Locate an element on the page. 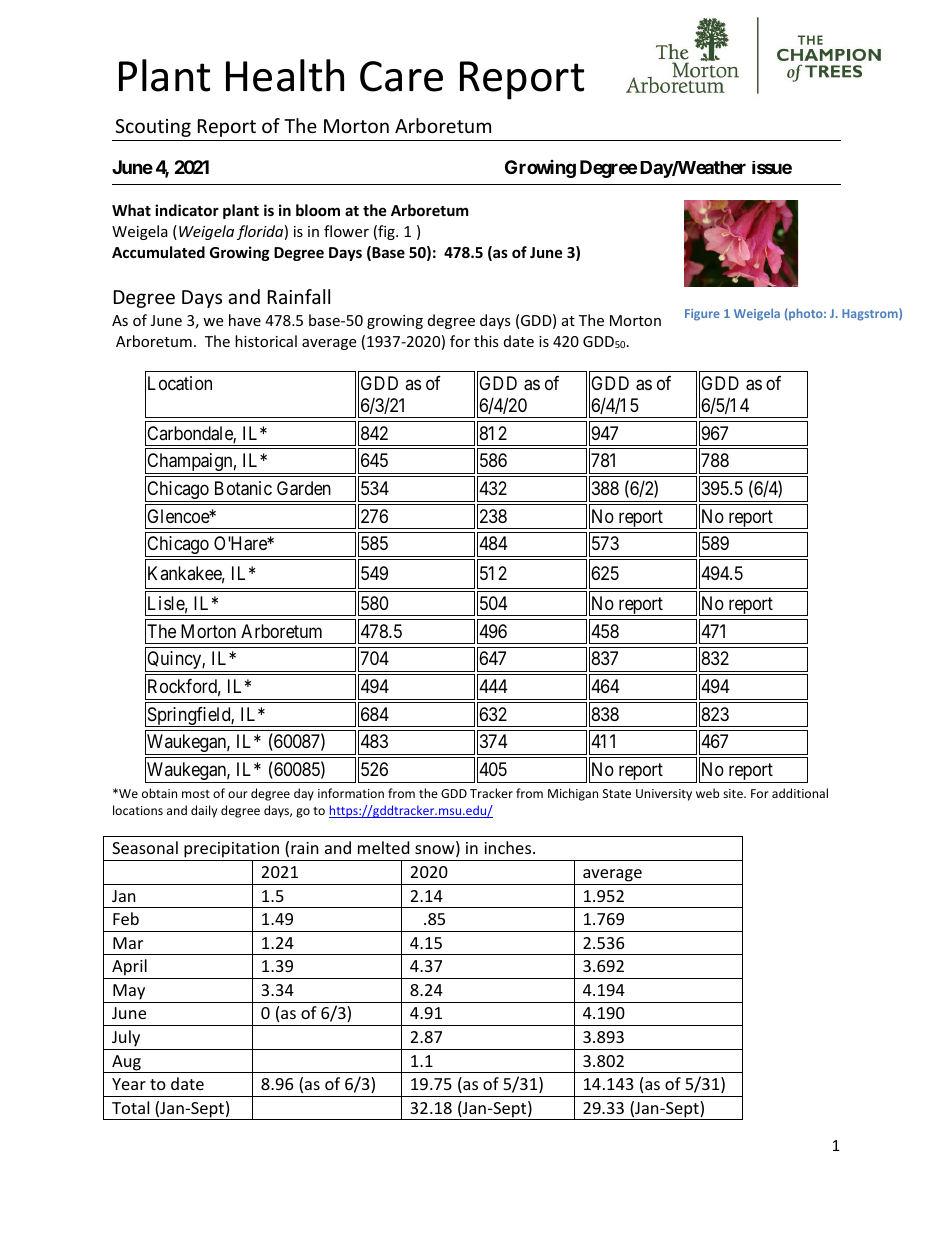 This document has width=952, height=1233. Year is located at coordinates (129, 1084).
